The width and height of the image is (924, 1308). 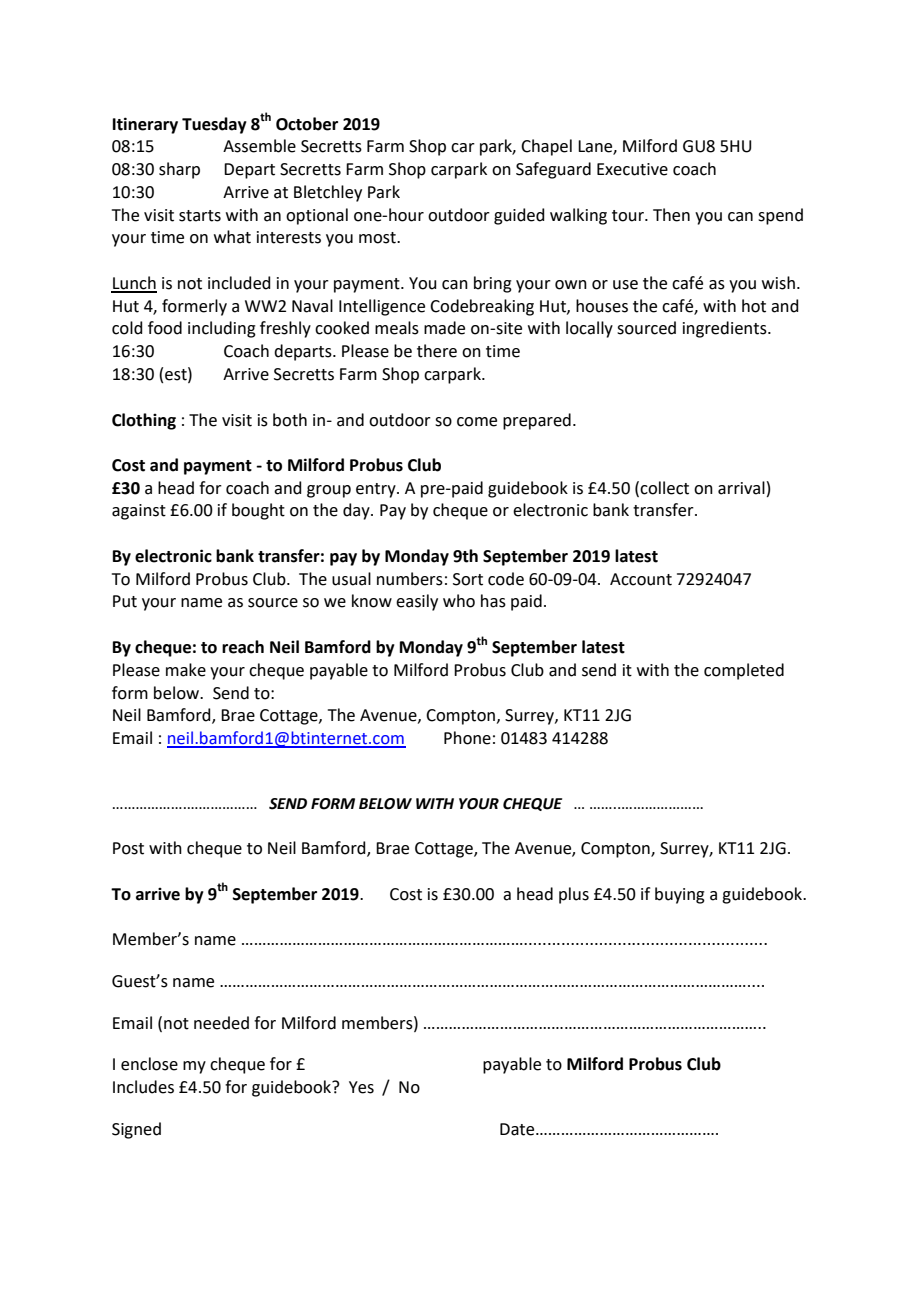 What do you see at coordinates (632, 169) in the image?
I see `Executive` at bounding box center [632, 169].
